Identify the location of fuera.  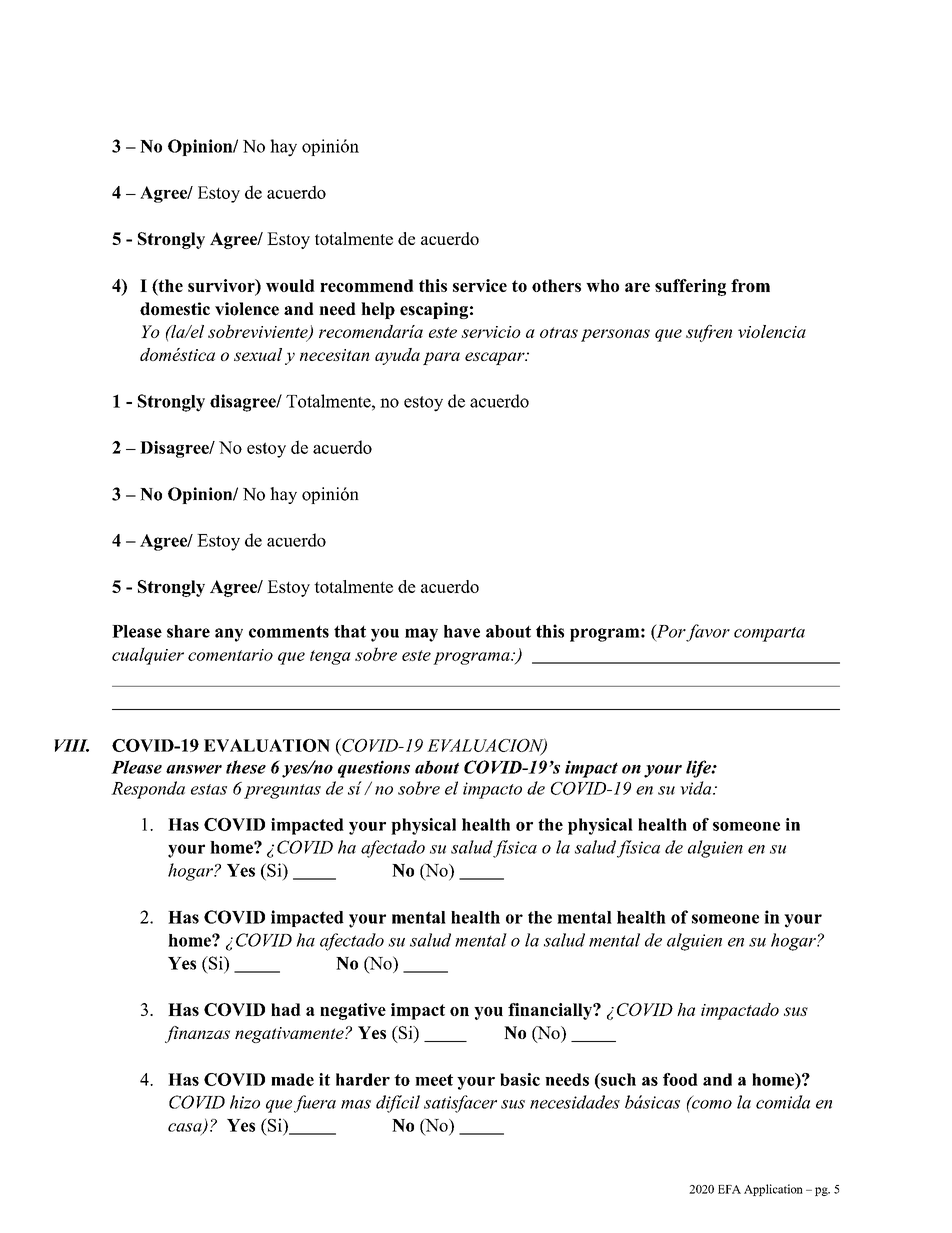
(315, 1104).
